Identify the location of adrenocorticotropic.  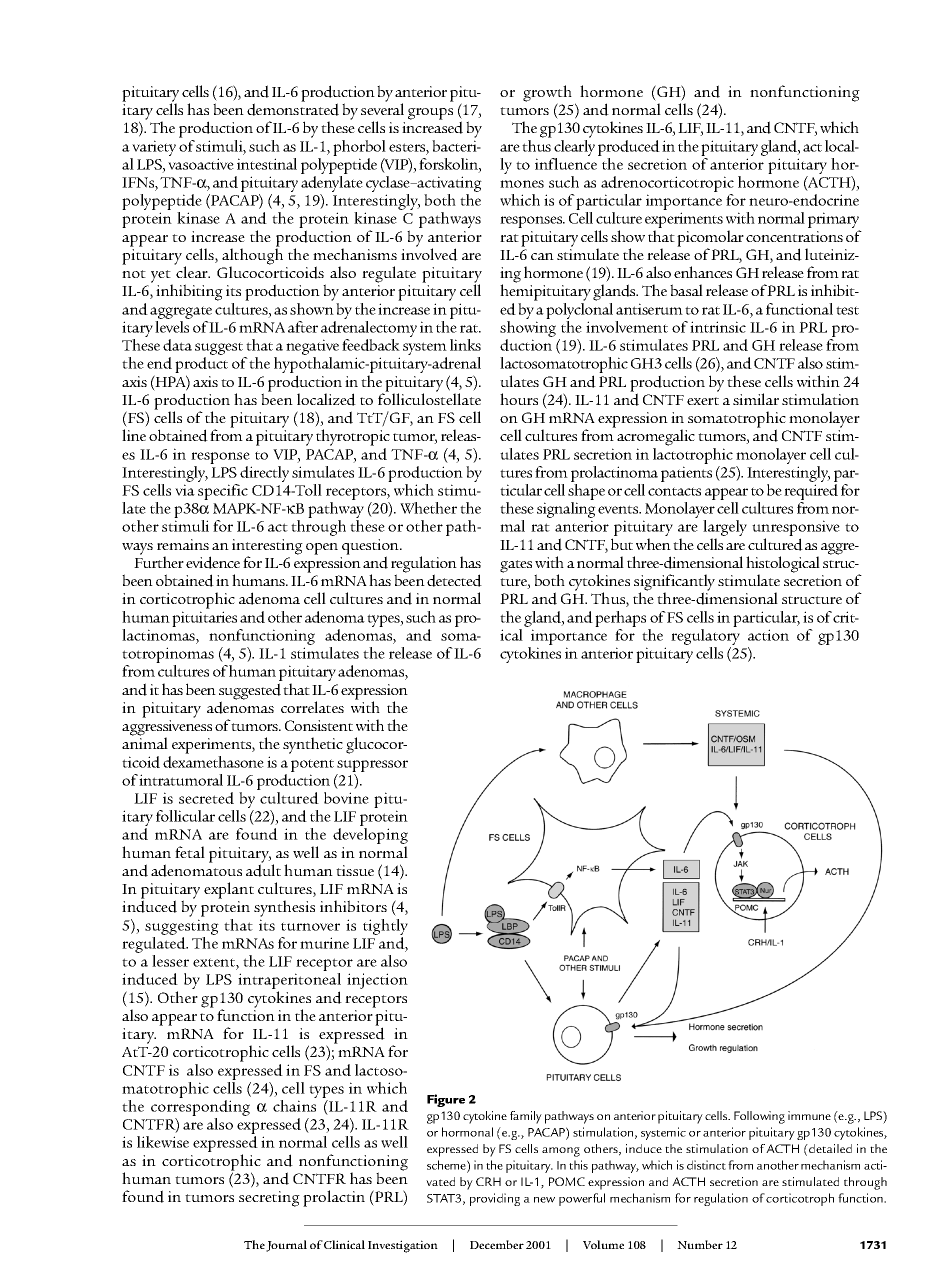
(667, 185).
